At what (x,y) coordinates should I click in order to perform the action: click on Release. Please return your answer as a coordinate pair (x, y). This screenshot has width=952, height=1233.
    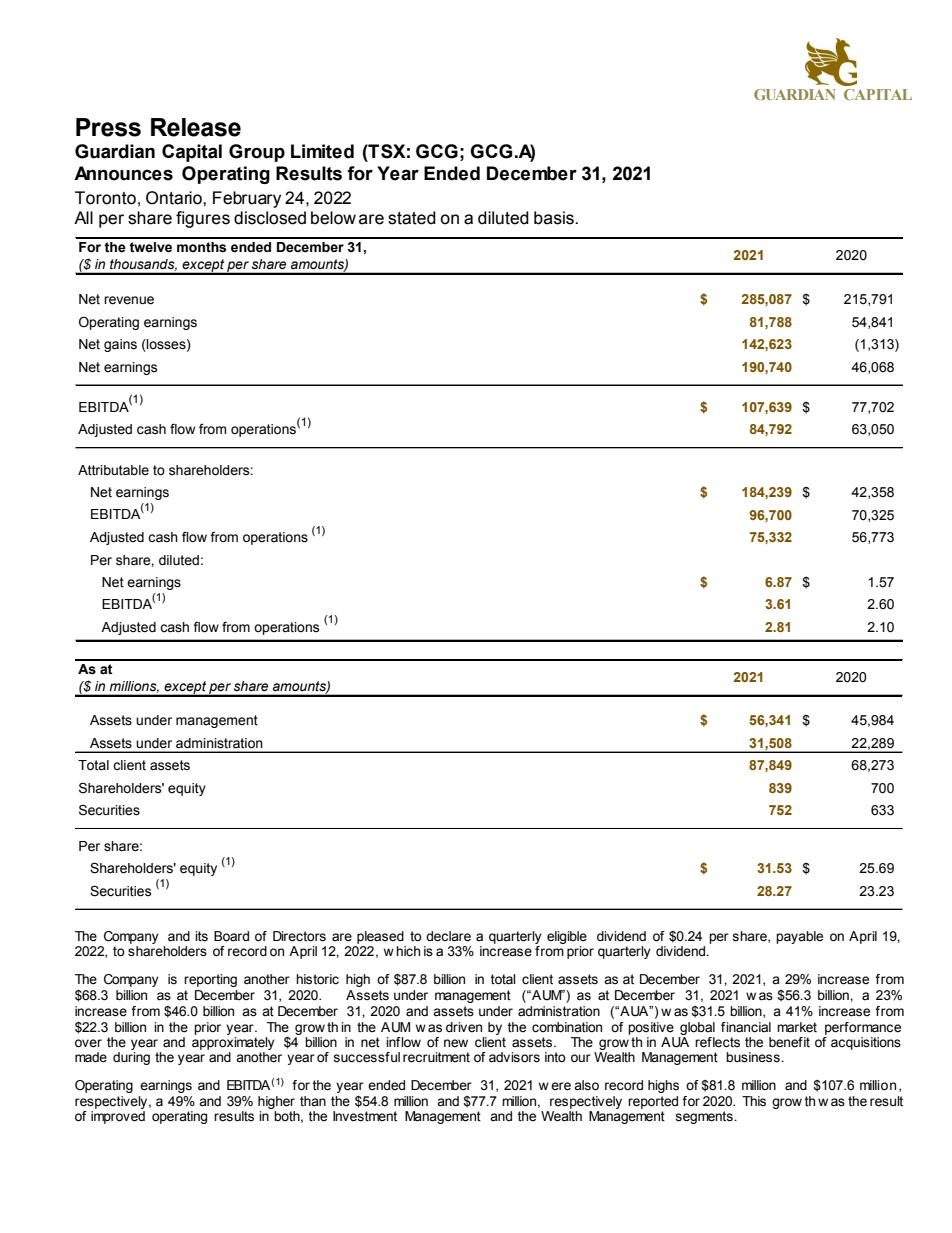
    Looking at the image, I should click on (196, 127).
